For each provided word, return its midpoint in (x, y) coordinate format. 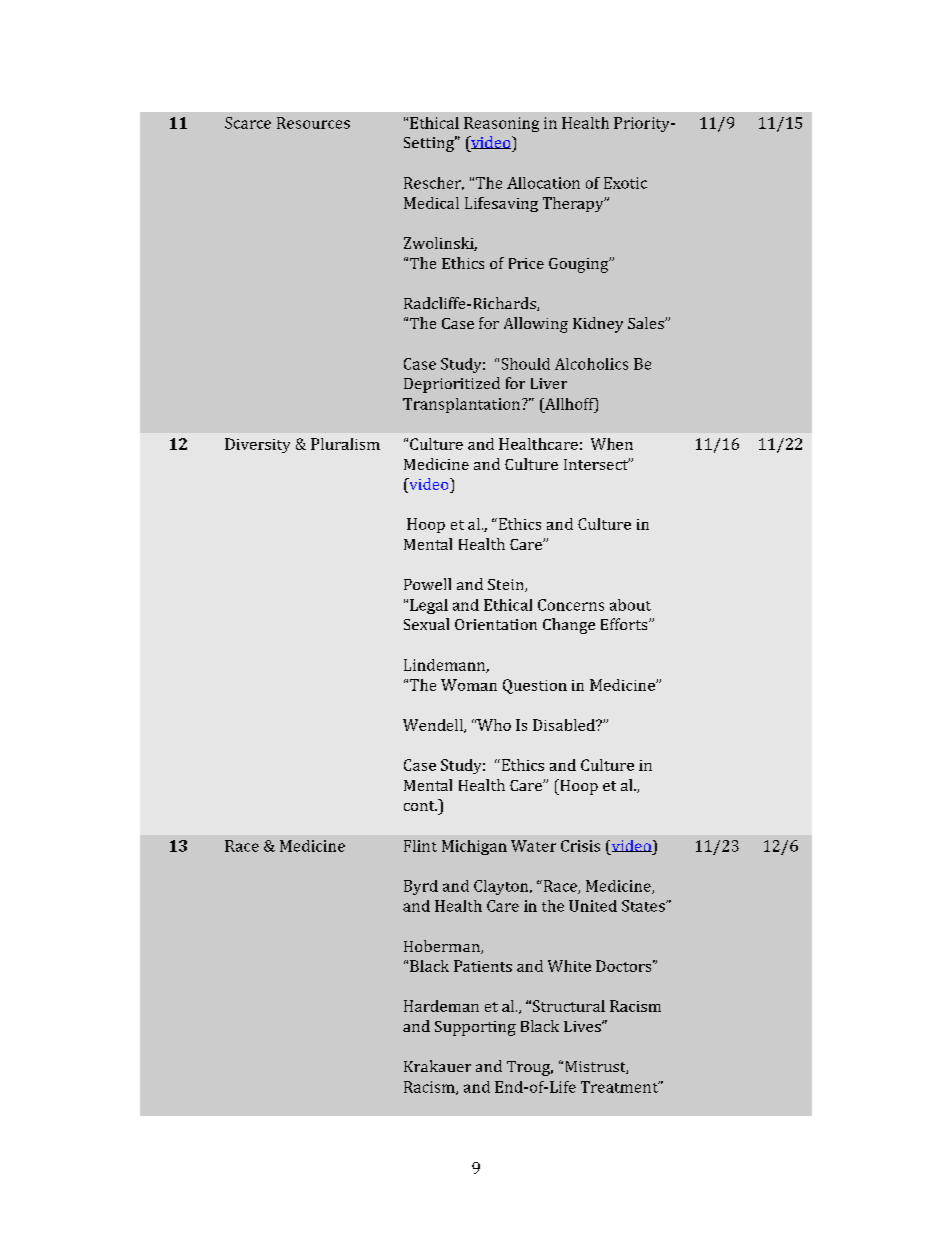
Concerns (571, 605)
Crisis (580, 846)
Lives (583, 1026)
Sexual (426, 624)
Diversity (257, 445)
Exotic (625, 183)
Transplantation (461, 405)
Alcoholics (591, 364)
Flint (420, 846)
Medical (431, 203)
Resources (313, 123)
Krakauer (437, 1066)
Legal (429, 606)
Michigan (474, 847)
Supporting (475, 1028)
